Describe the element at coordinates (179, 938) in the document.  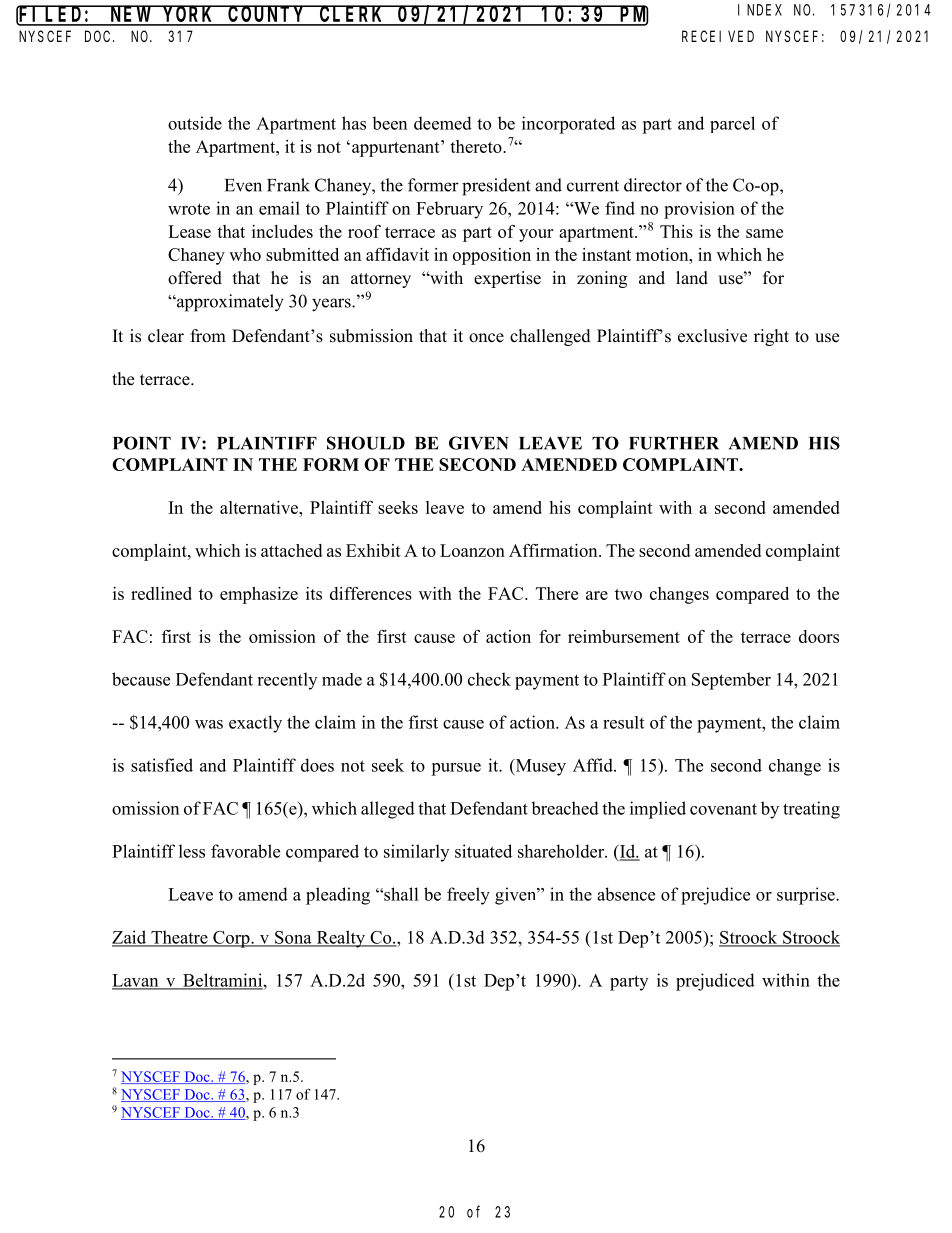
I see `Theatre` at that location.
